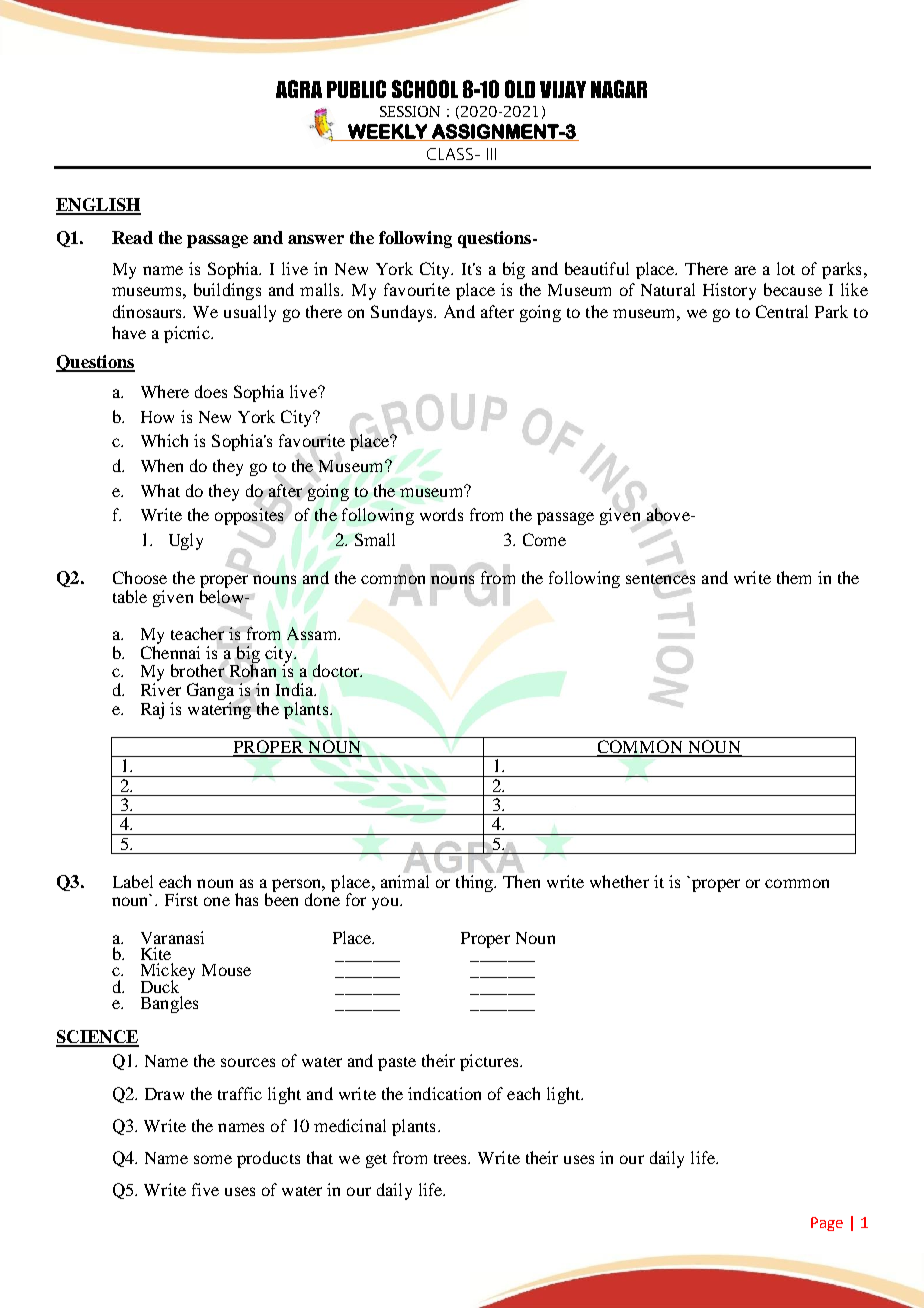  Describe the element at coordinates (299, 89) in the image. I see `AGRA` at that location.
